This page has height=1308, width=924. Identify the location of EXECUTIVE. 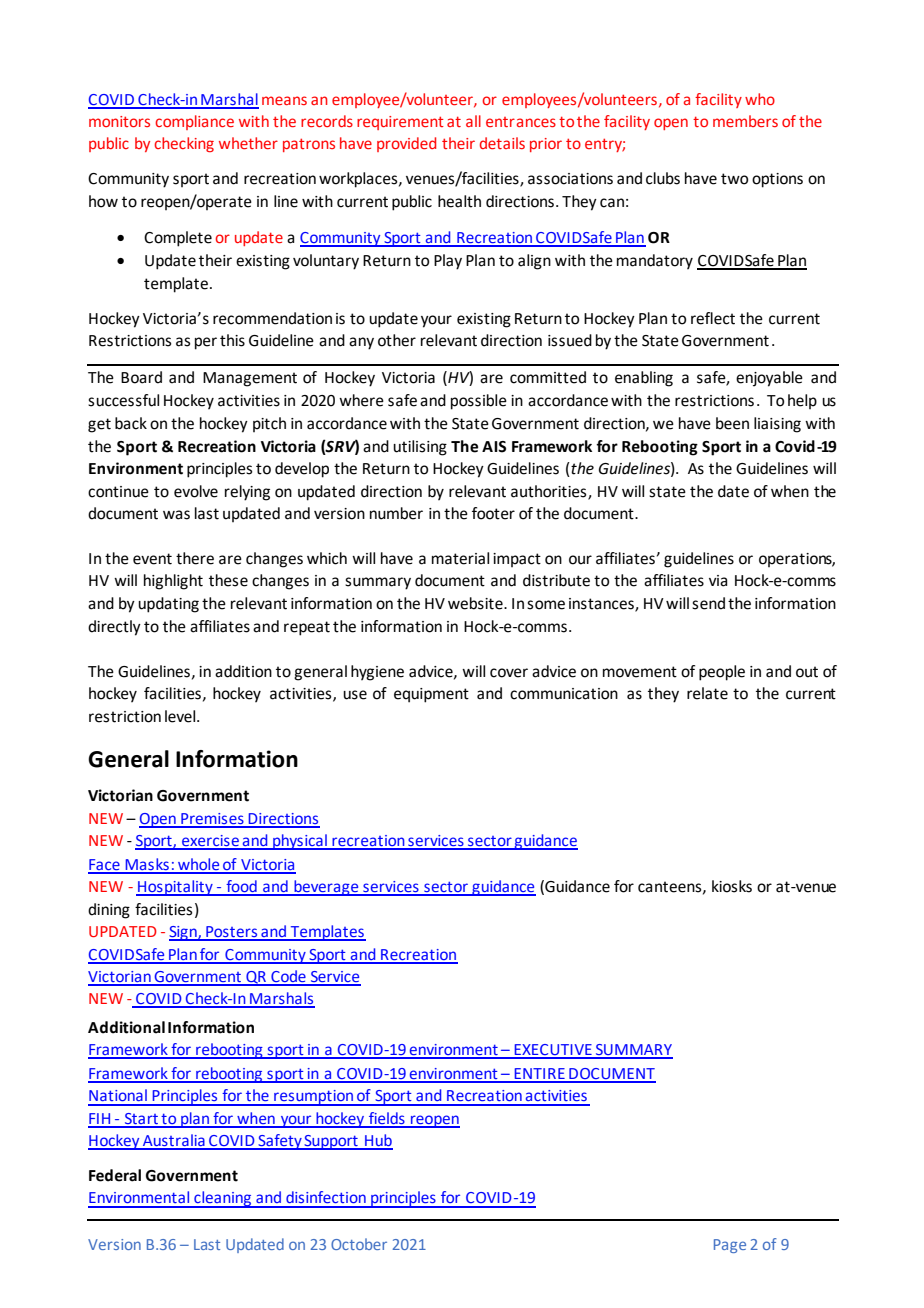
(553, 1051).
